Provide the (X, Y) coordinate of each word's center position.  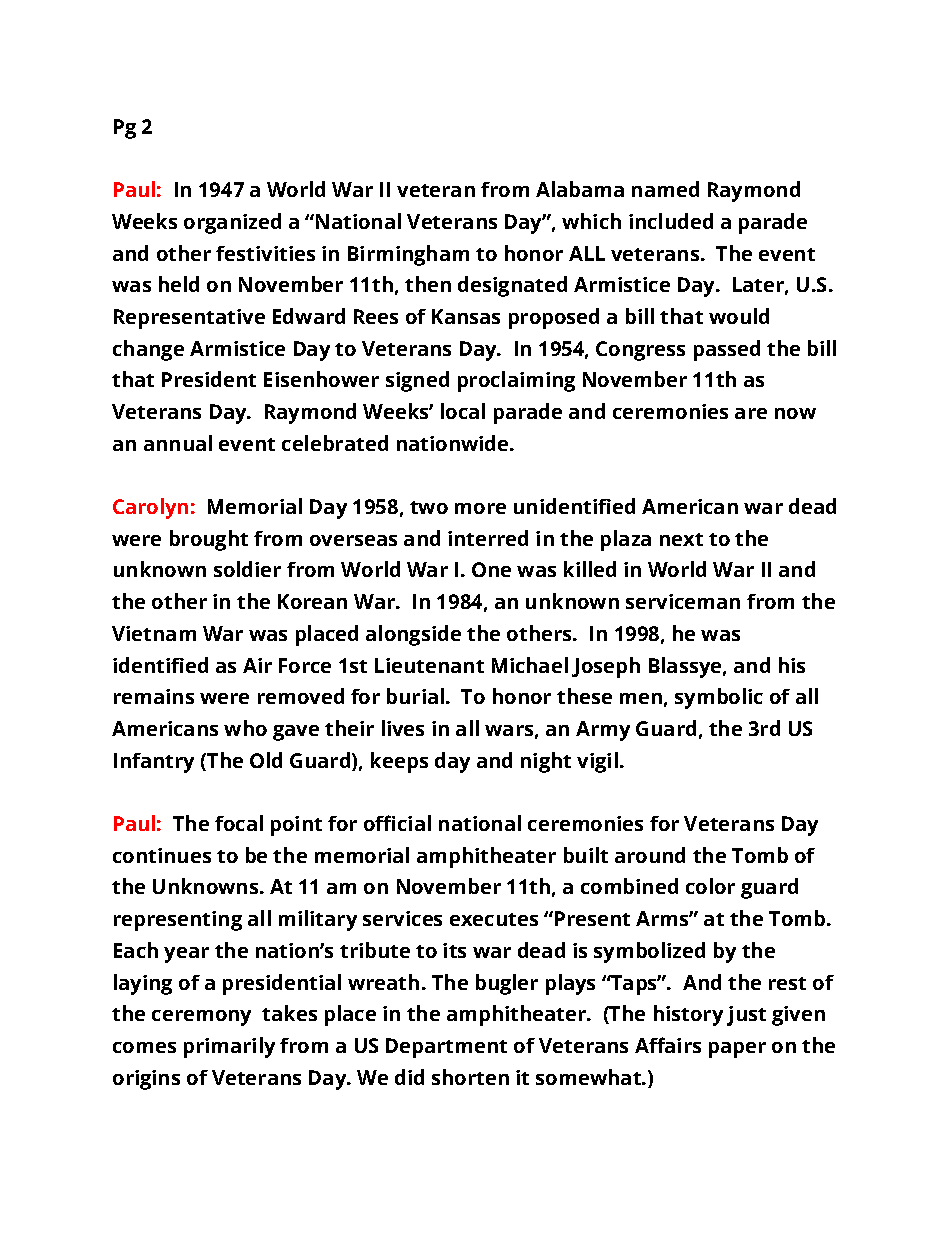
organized (232, 223)
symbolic (719, 698)
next (681, 539)
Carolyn (150, 508)
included (671, 221)
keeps (399, 762)
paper (737, 1050)
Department (446, 1048)
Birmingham (408, 255)
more (480, 508)
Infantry (154, 763)
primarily (229, 1047)
